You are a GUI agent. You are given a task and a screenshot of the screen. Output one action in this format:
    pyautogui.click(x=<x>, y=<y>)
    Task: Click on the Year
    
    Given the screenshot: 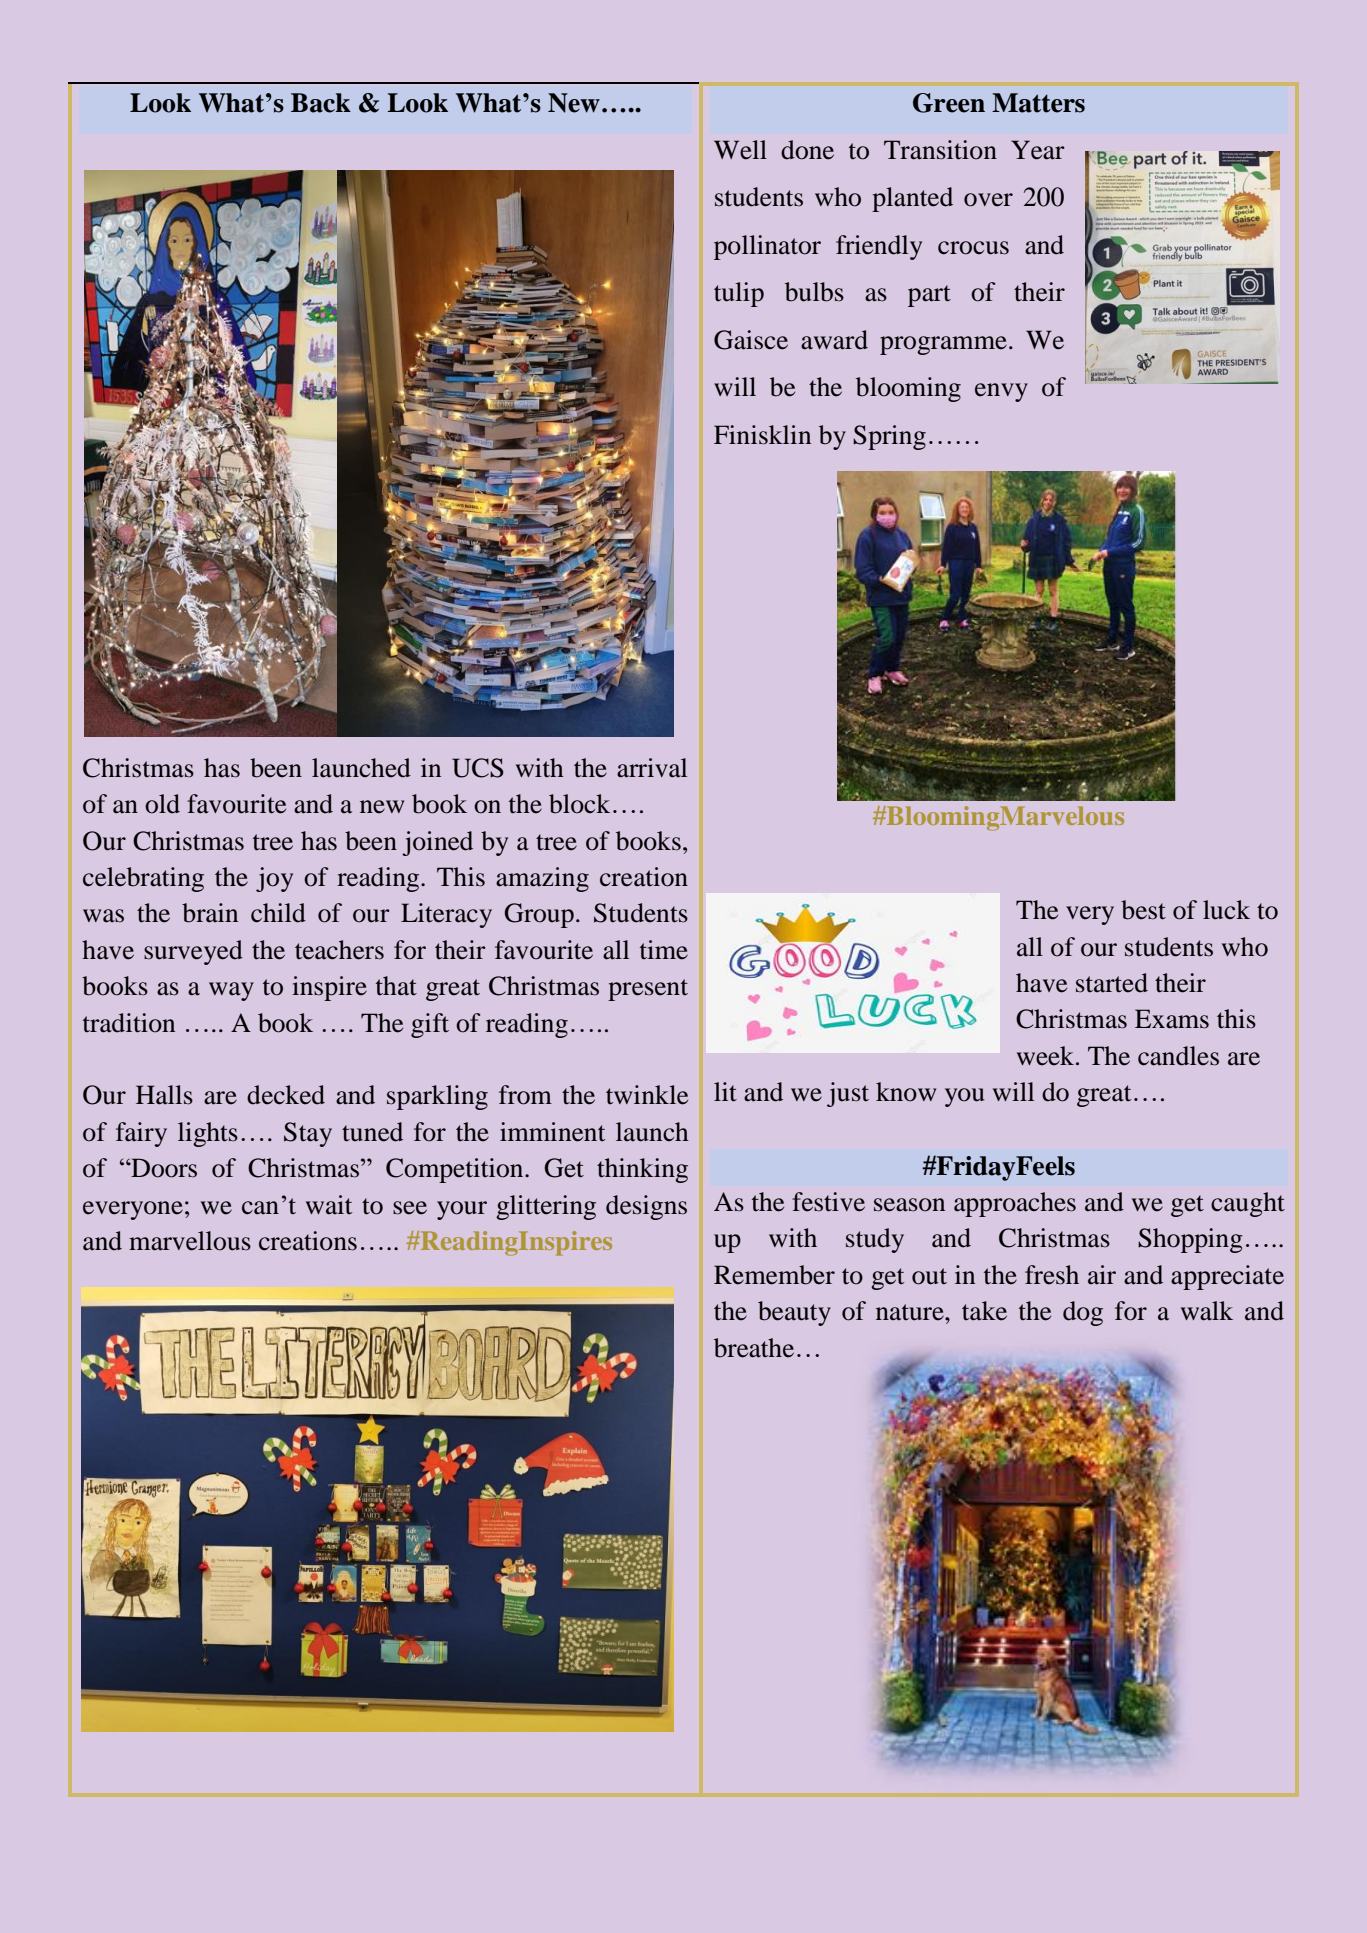 What is the action you would take?
    pyautogui.click(x=1038, y=150)
